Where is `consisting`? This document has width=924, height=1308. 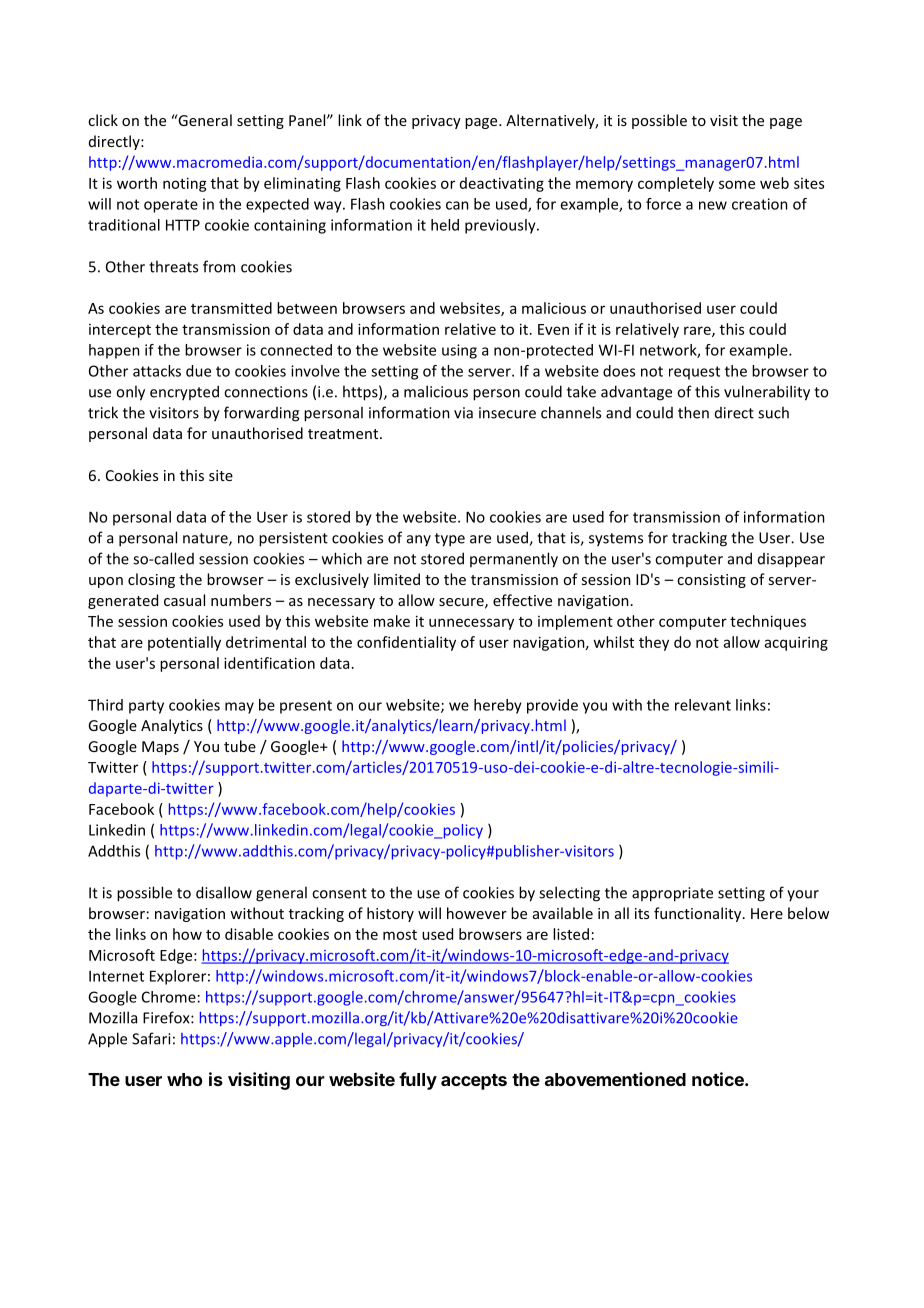 consisting is located at coordinates (711, 581).
